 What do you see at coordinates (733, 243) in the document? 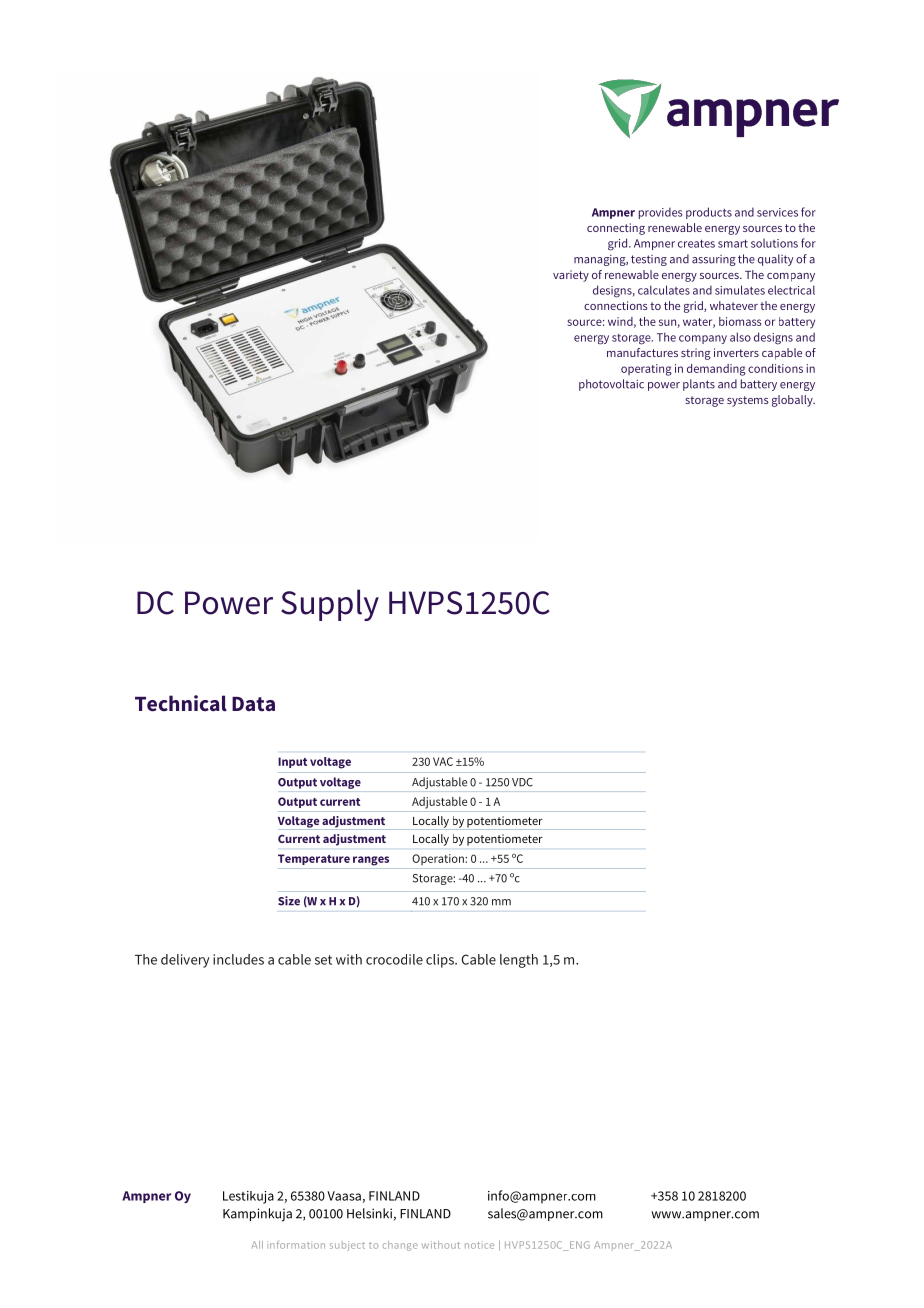
I see `smart` at bounding box center [733, 243].
